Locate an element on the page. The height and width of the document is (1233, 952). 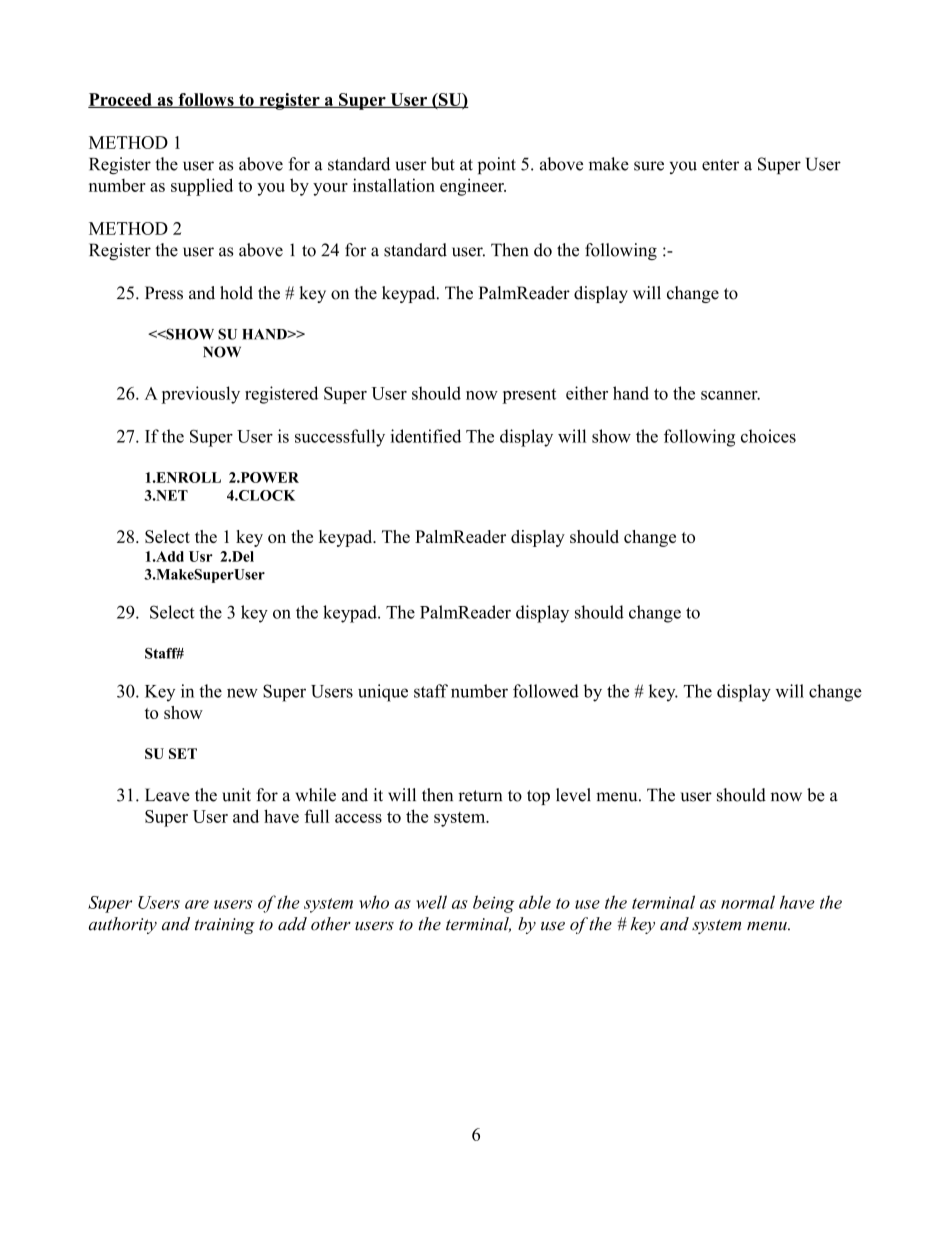
followed is located at coordinates (546, 691).
